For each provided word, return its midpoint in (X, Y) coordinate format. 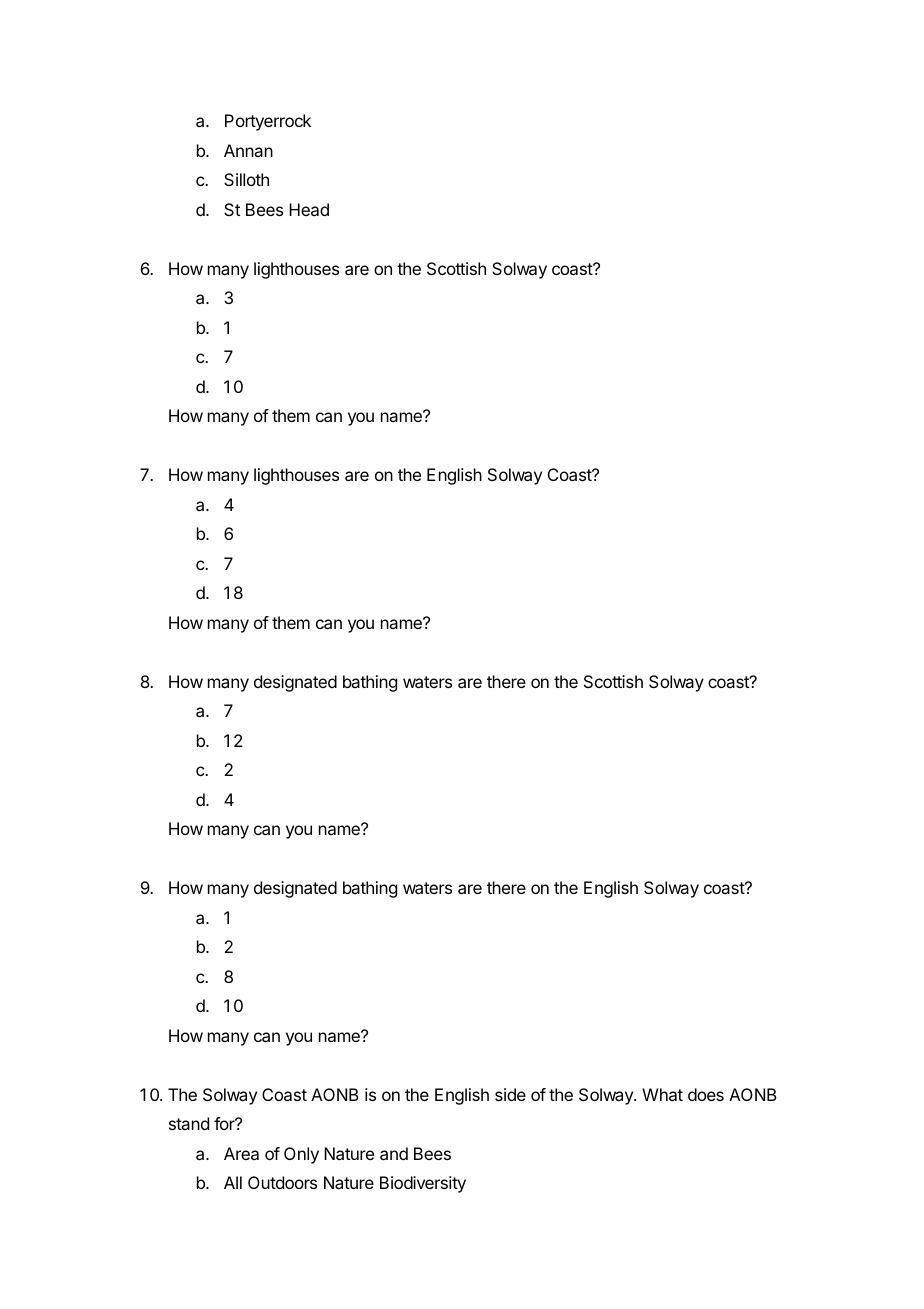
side (510, 1094)
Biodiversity (423, 1184)
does (706, 1094)
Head (309, 209)
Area (241, 1153)
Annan (248, 150)
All (233, 1182)
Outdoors (282, 1182)
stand (189, 1123)
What (662, 1094)
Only (301, 1155)
